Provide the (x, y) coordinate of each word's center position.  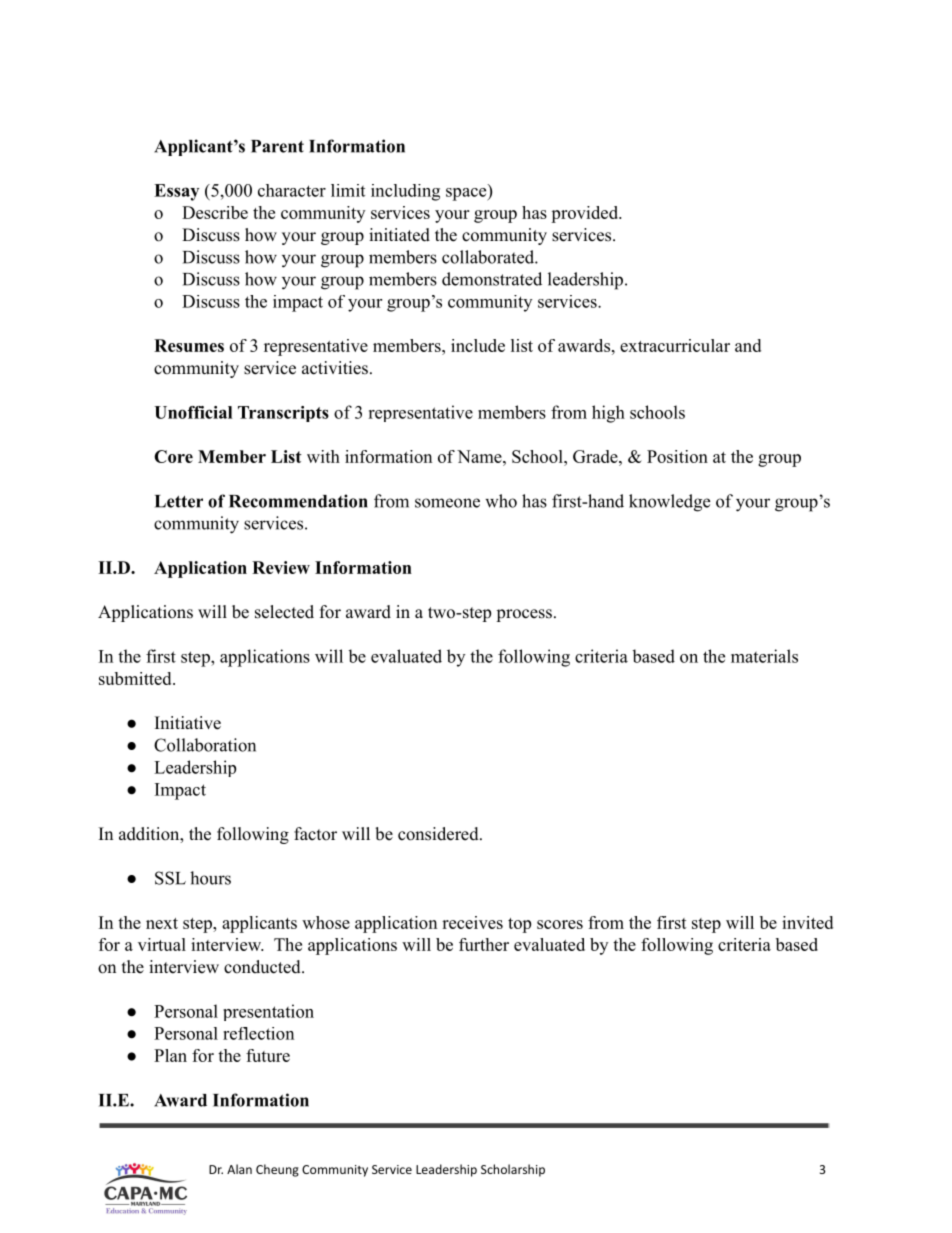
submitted (136, 678)
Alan (239, 1169)
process (524, 615)
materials (764, 656)
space (467, 194)
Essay (176, 192)
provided (585, 214)
